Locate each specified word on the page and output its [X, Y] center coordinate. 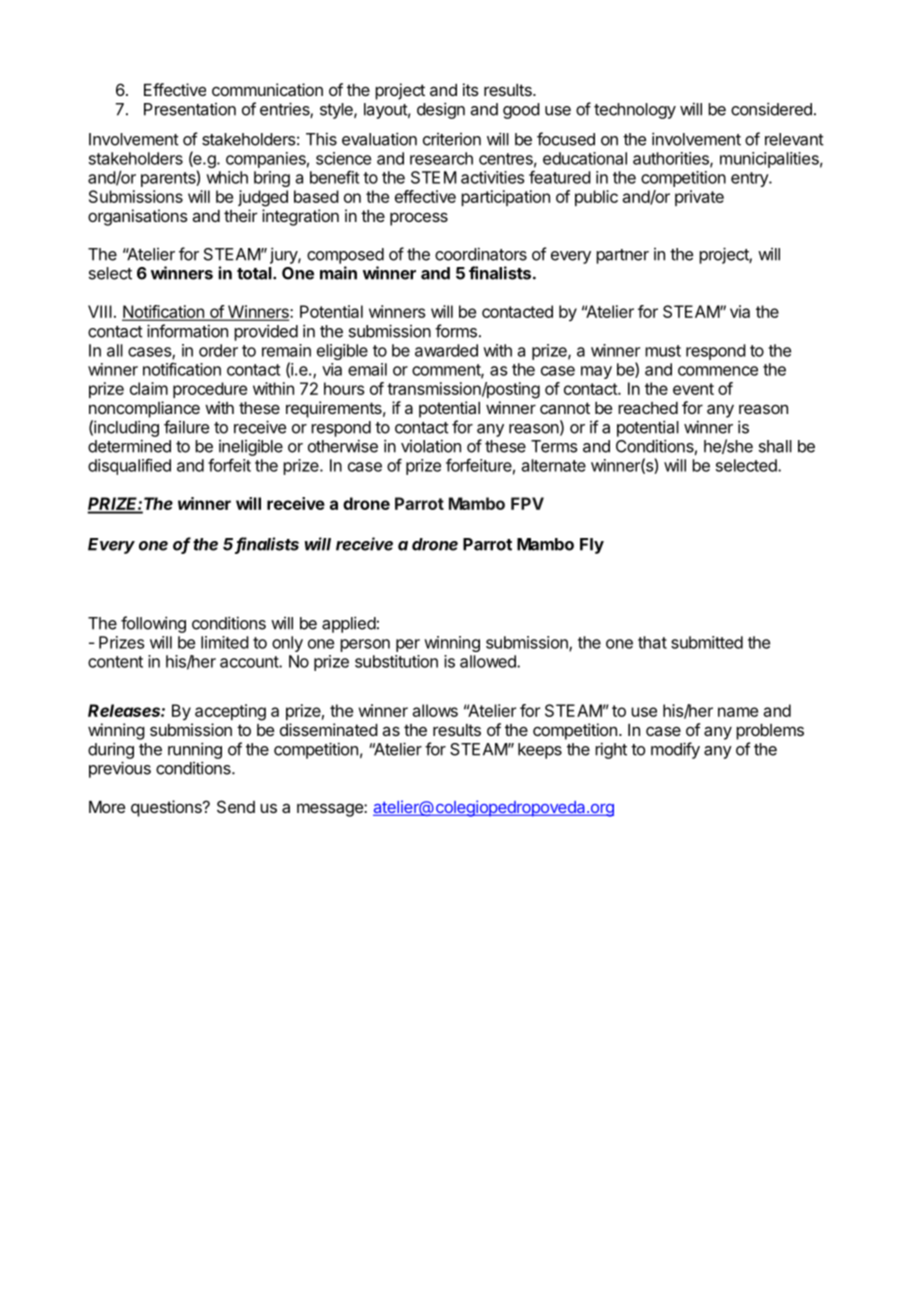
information [187, 331]
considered [771, 109]
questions [167, 808]
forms [456, 331]
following [153, 624]
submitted [707, 642]
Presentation [190, 109]
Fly [592, 546]
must [663, 351]
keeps [540, 751]
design [441, 110]
